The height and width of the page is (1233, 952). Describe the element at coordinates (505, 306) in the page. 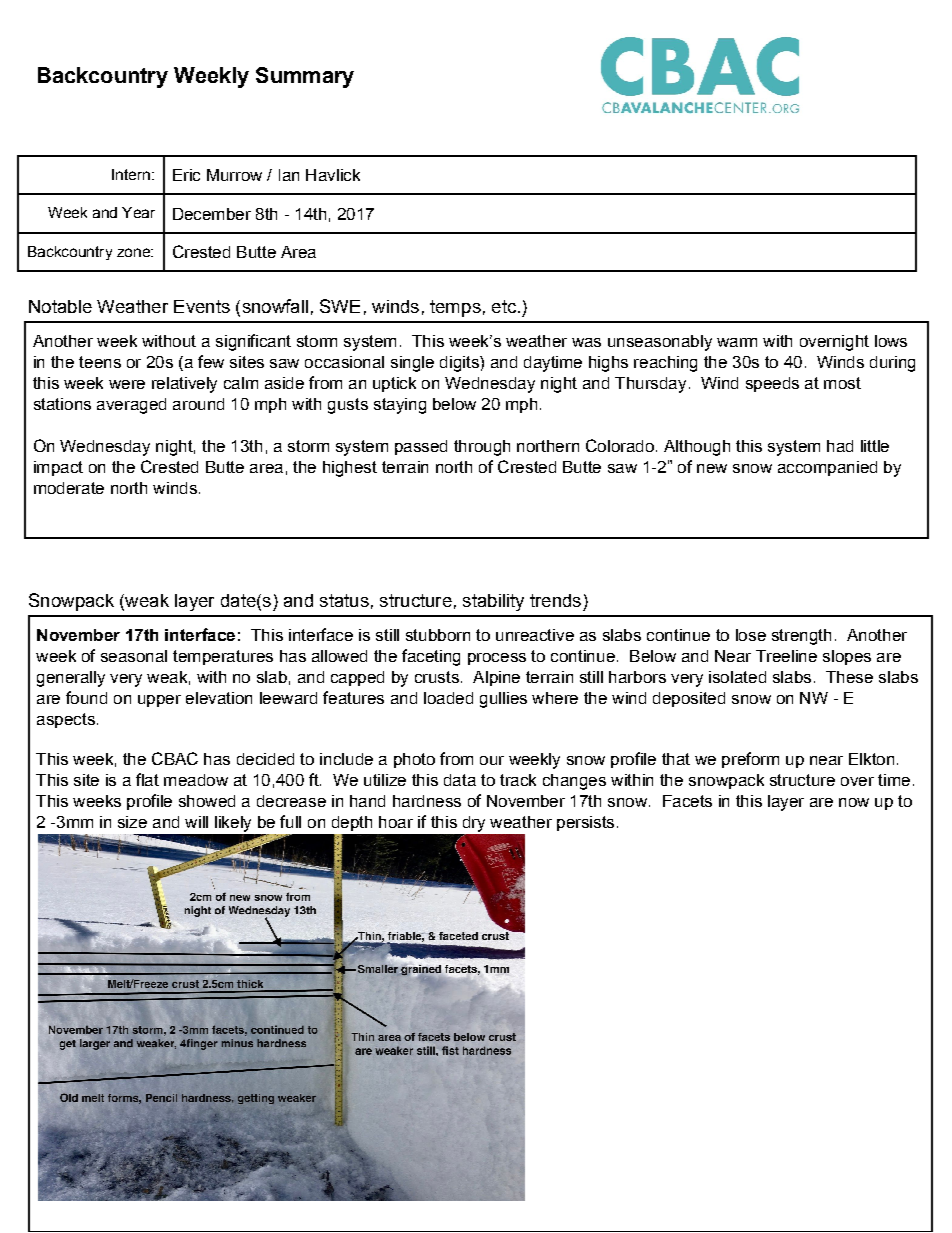

I see `etc` at that location.
